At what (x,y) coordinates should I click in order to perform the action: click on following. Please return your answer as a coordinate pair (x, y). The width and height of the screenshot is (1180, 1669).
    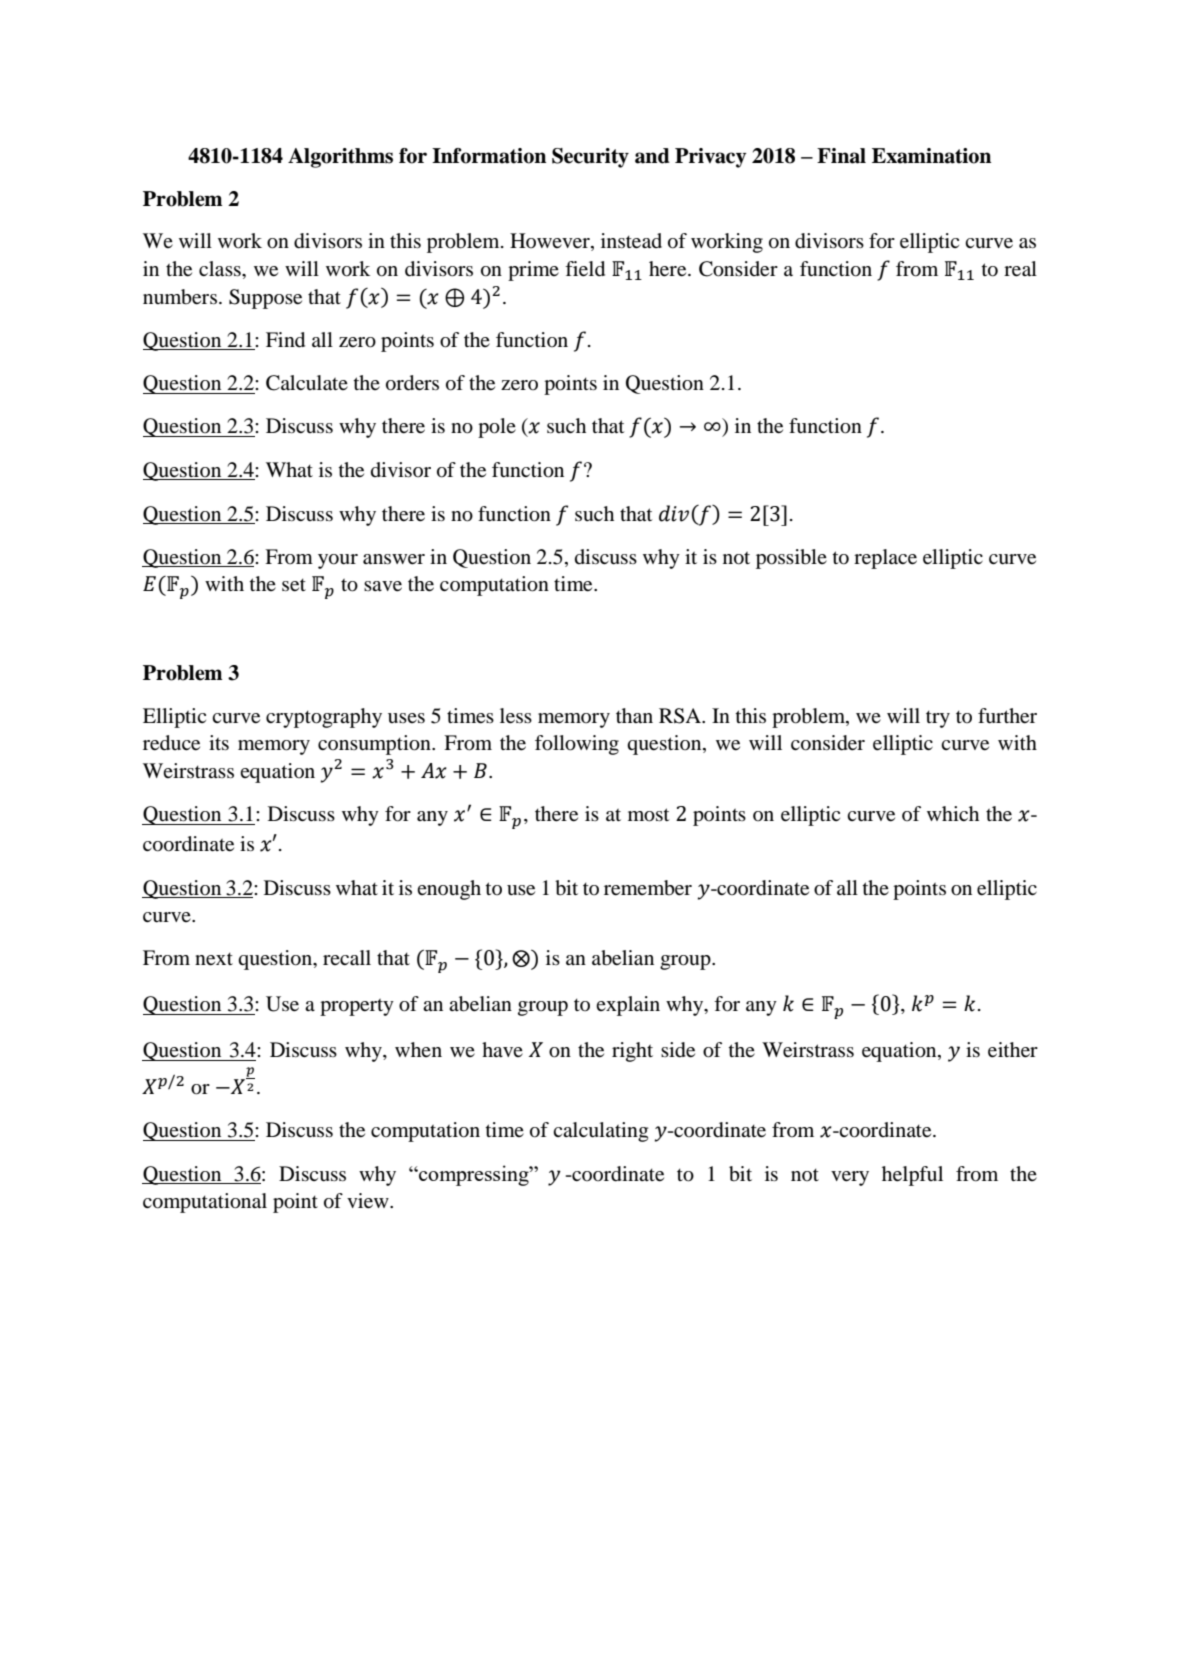
    Looking at the image, I should click on (577, 745).
